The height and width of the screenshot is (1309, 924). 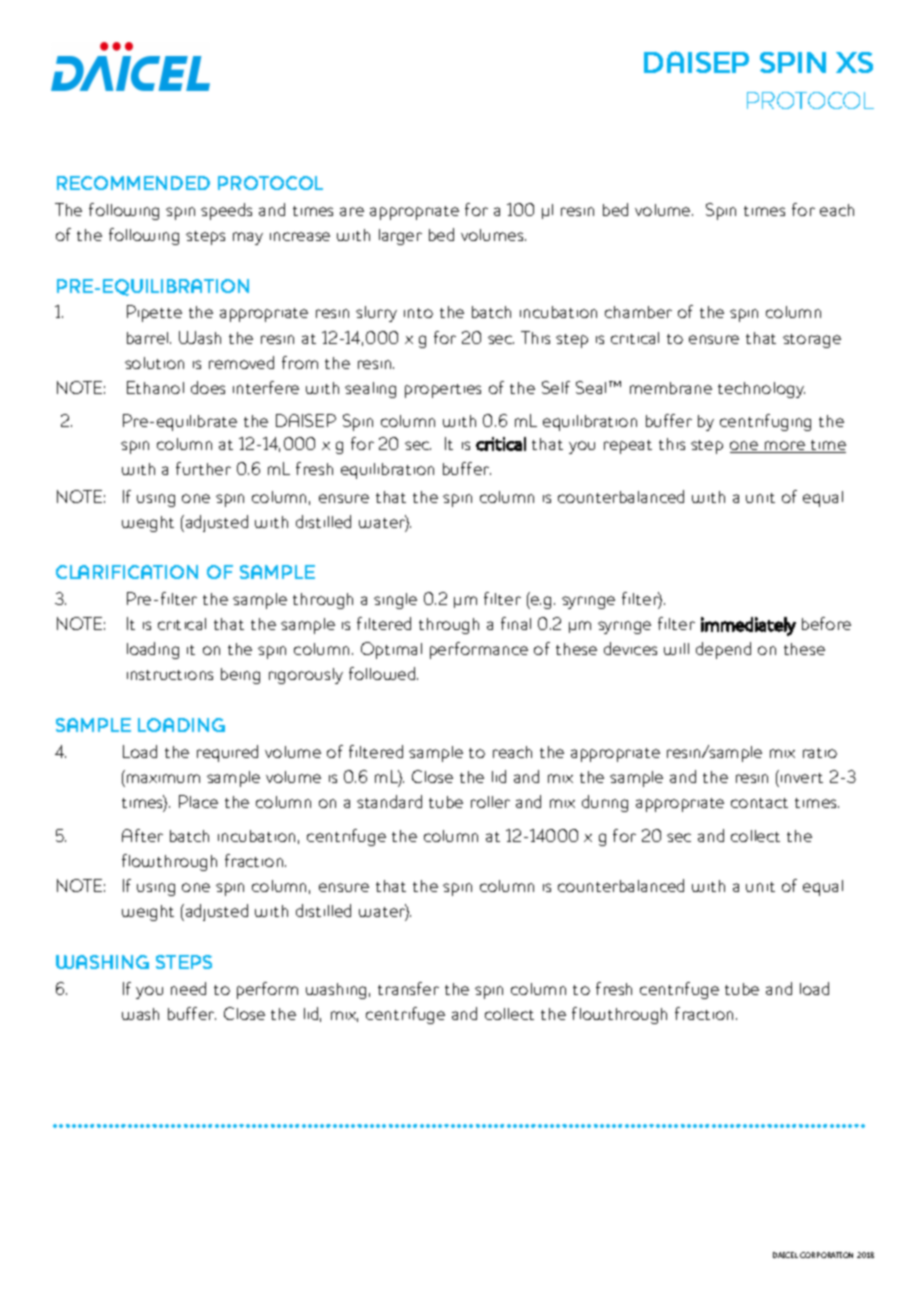 I want to click on chamber, so click(x=638, y=312).
